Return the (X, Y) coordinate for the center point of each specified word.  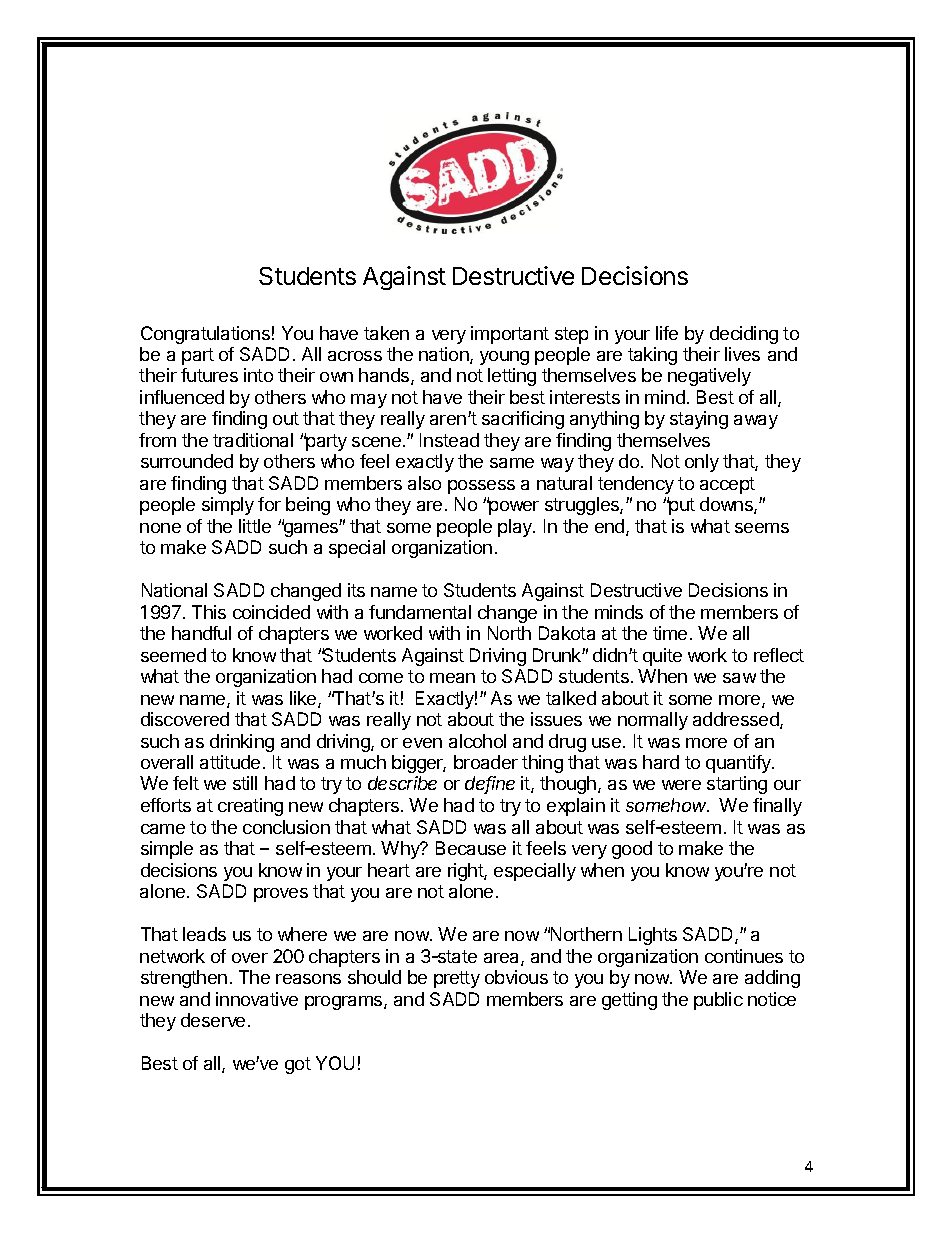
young (504, 358)
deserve (213, 1020)
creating (250, 807)
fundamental (420, 612)
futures (209, 375)
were (681, 785)
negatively (709, 377)
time (670, 633)
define (490, 785)
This (209, 612)
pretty (457, 979)
